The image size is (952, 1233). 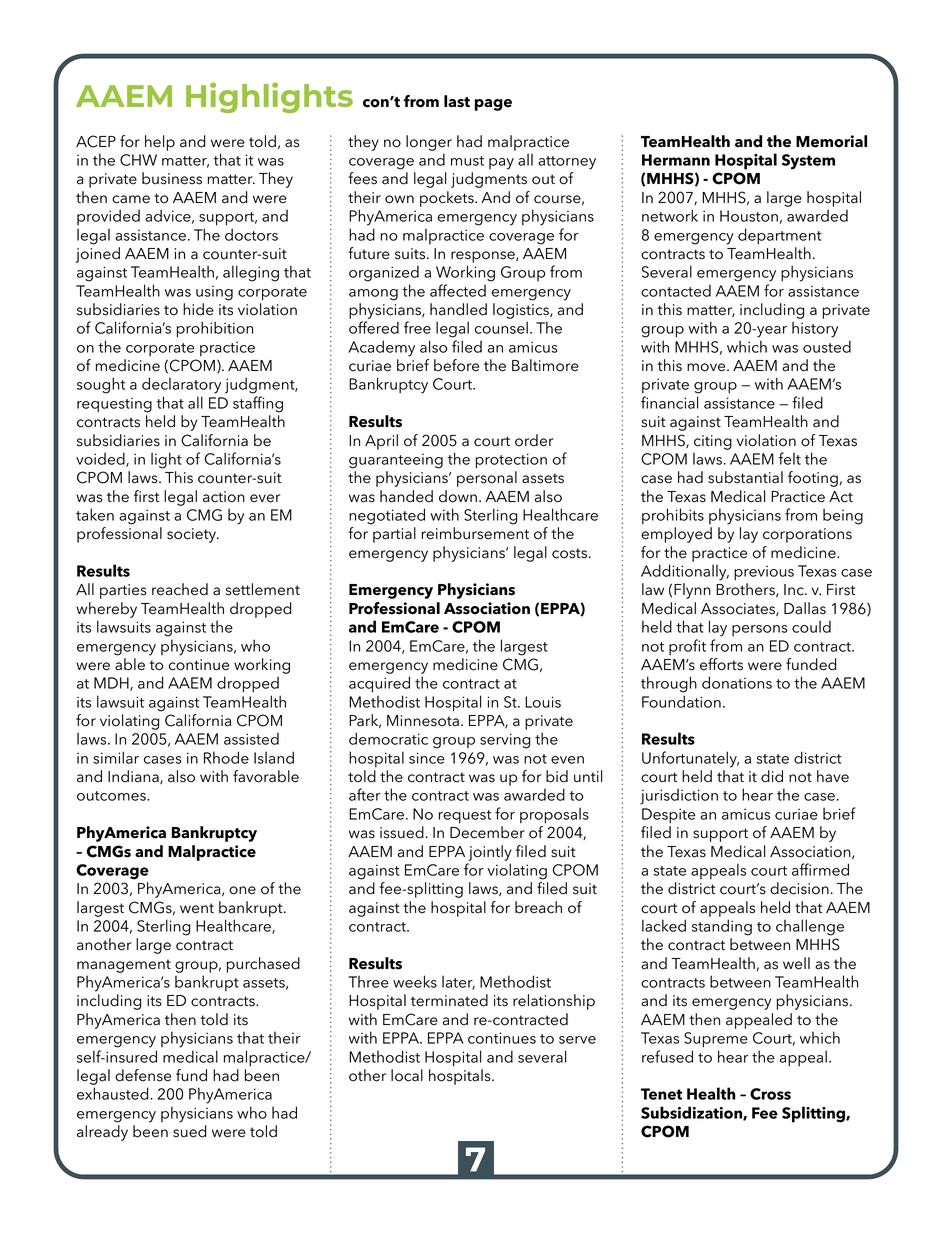 I want to click on System, so click(x=808, y=162).
